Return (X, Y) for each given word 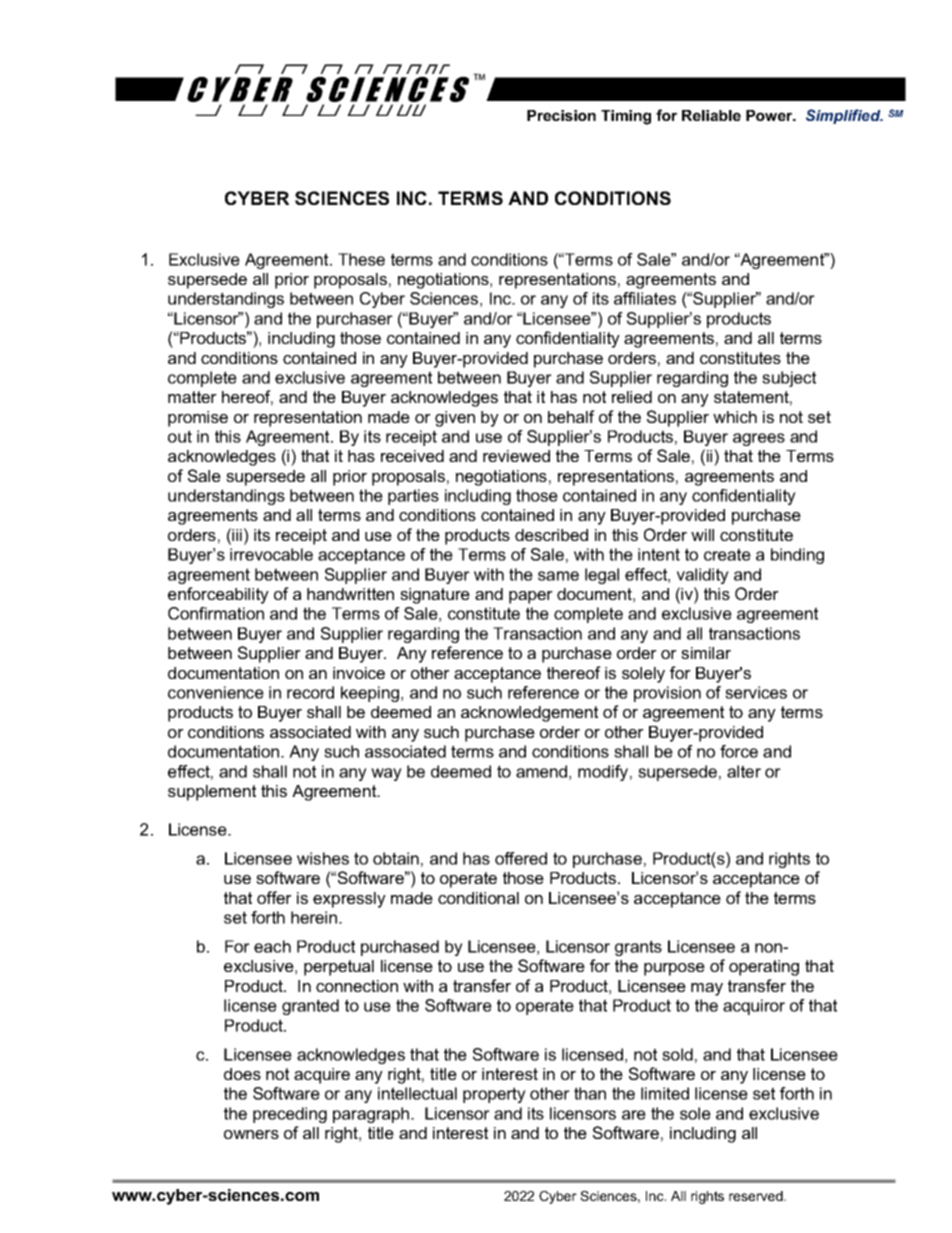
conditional (478, 898)
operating (764, 968)
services (756, 692)
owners (251, 1134)
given (455, 419)
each (272, 946)
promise (198, 419)
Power (770, 115)
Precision (561, 115)
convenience (216, 692)
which (735, 417)
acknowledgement (529, 714)
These (361, 259)
